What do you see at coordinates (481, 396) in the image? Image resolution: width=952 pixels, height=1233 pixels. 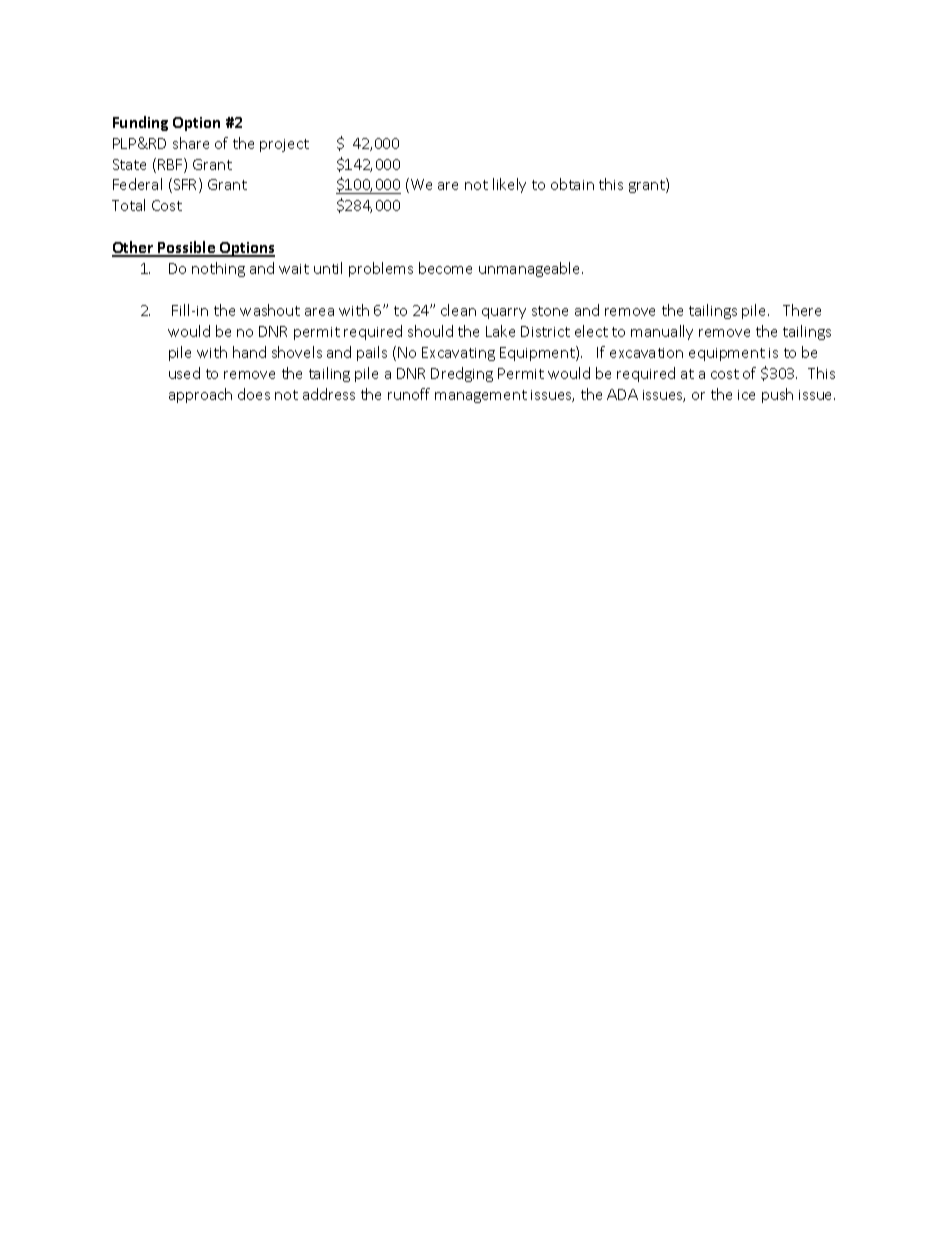 I see `management` at bounding box center [481, 396].
